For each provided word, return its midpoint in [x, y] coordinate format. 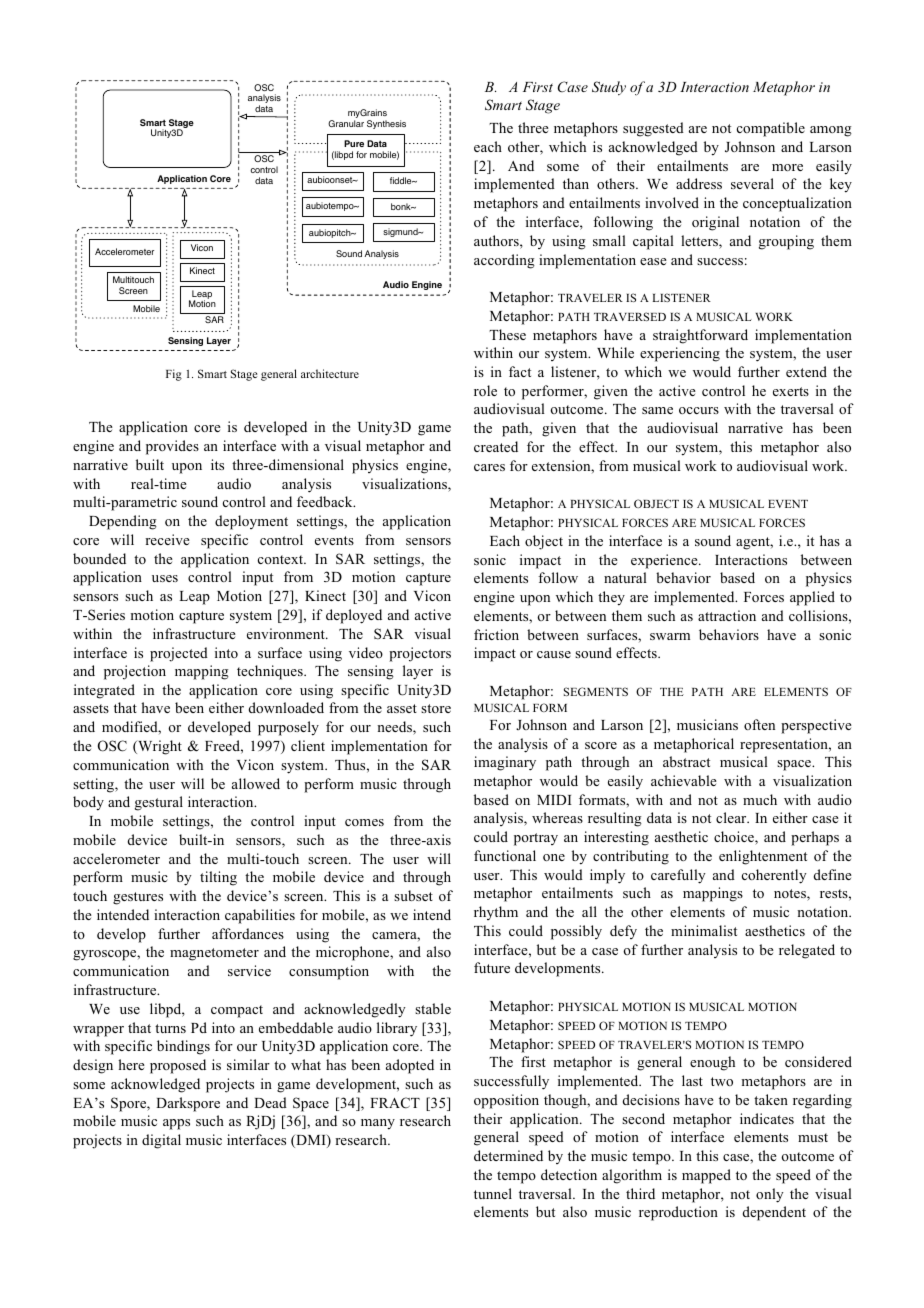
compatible [771, 129]
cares [489, 467]
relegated [807, 951]
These [507, 334]
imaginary [505, 763]
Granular [346, 123]
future [492, 967]
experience [665, 561]
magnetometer [214, 954]
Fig [174, 375]
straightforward [700, 336]
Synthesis [386, 124]
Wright [159, 747]
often [759, 724]
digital [161, 1141]
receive [167, 539]
